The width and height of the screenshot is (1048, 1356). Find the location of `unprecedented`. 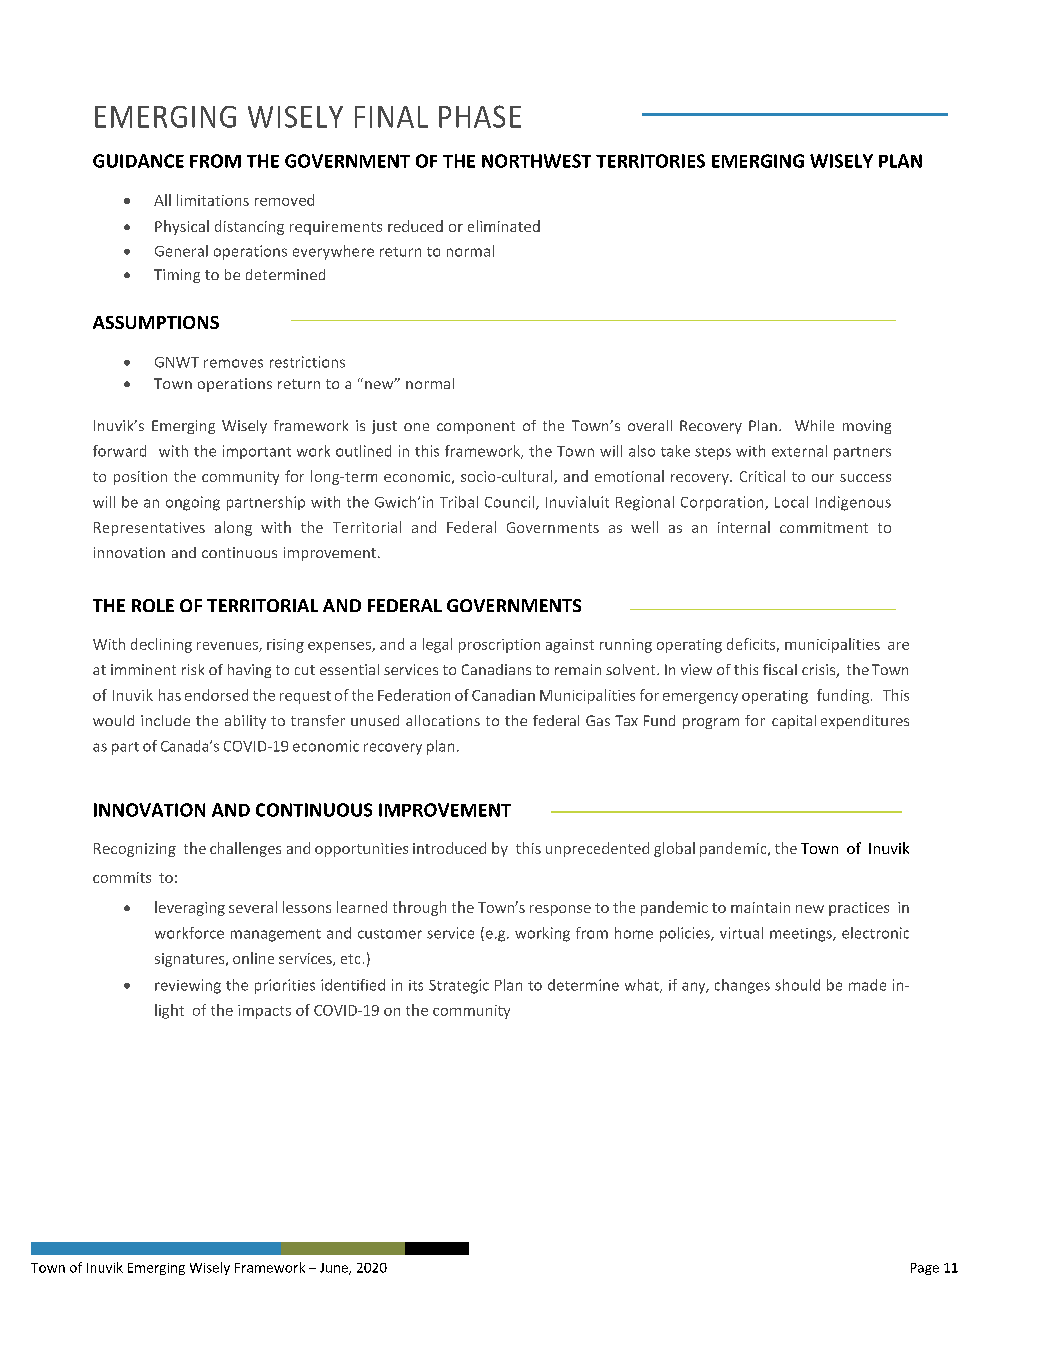

unprecedented is located at coordinates (597, 849).
